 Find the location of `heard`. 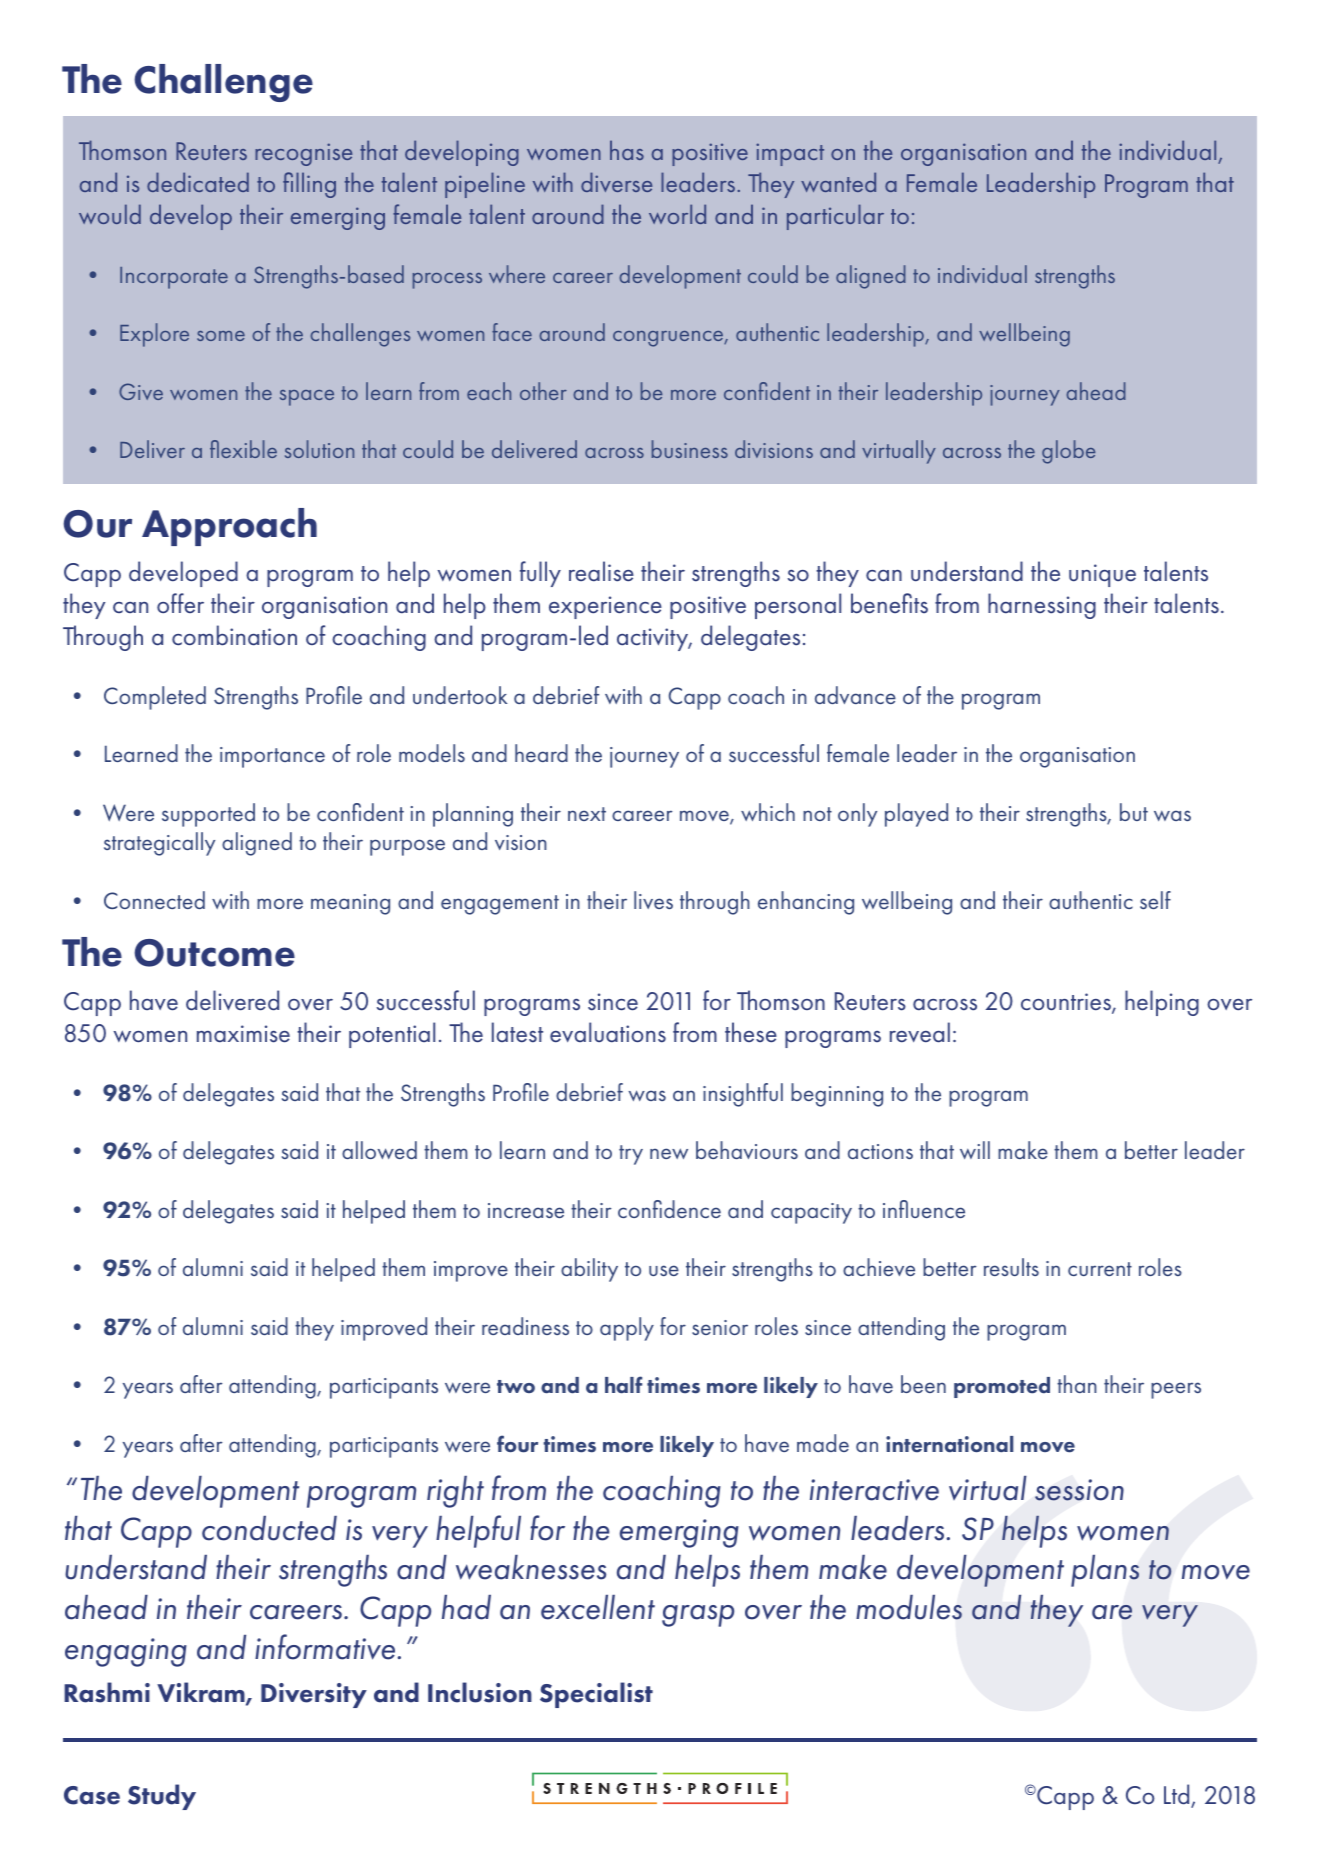

heard is located at coordinates (541, 753).
